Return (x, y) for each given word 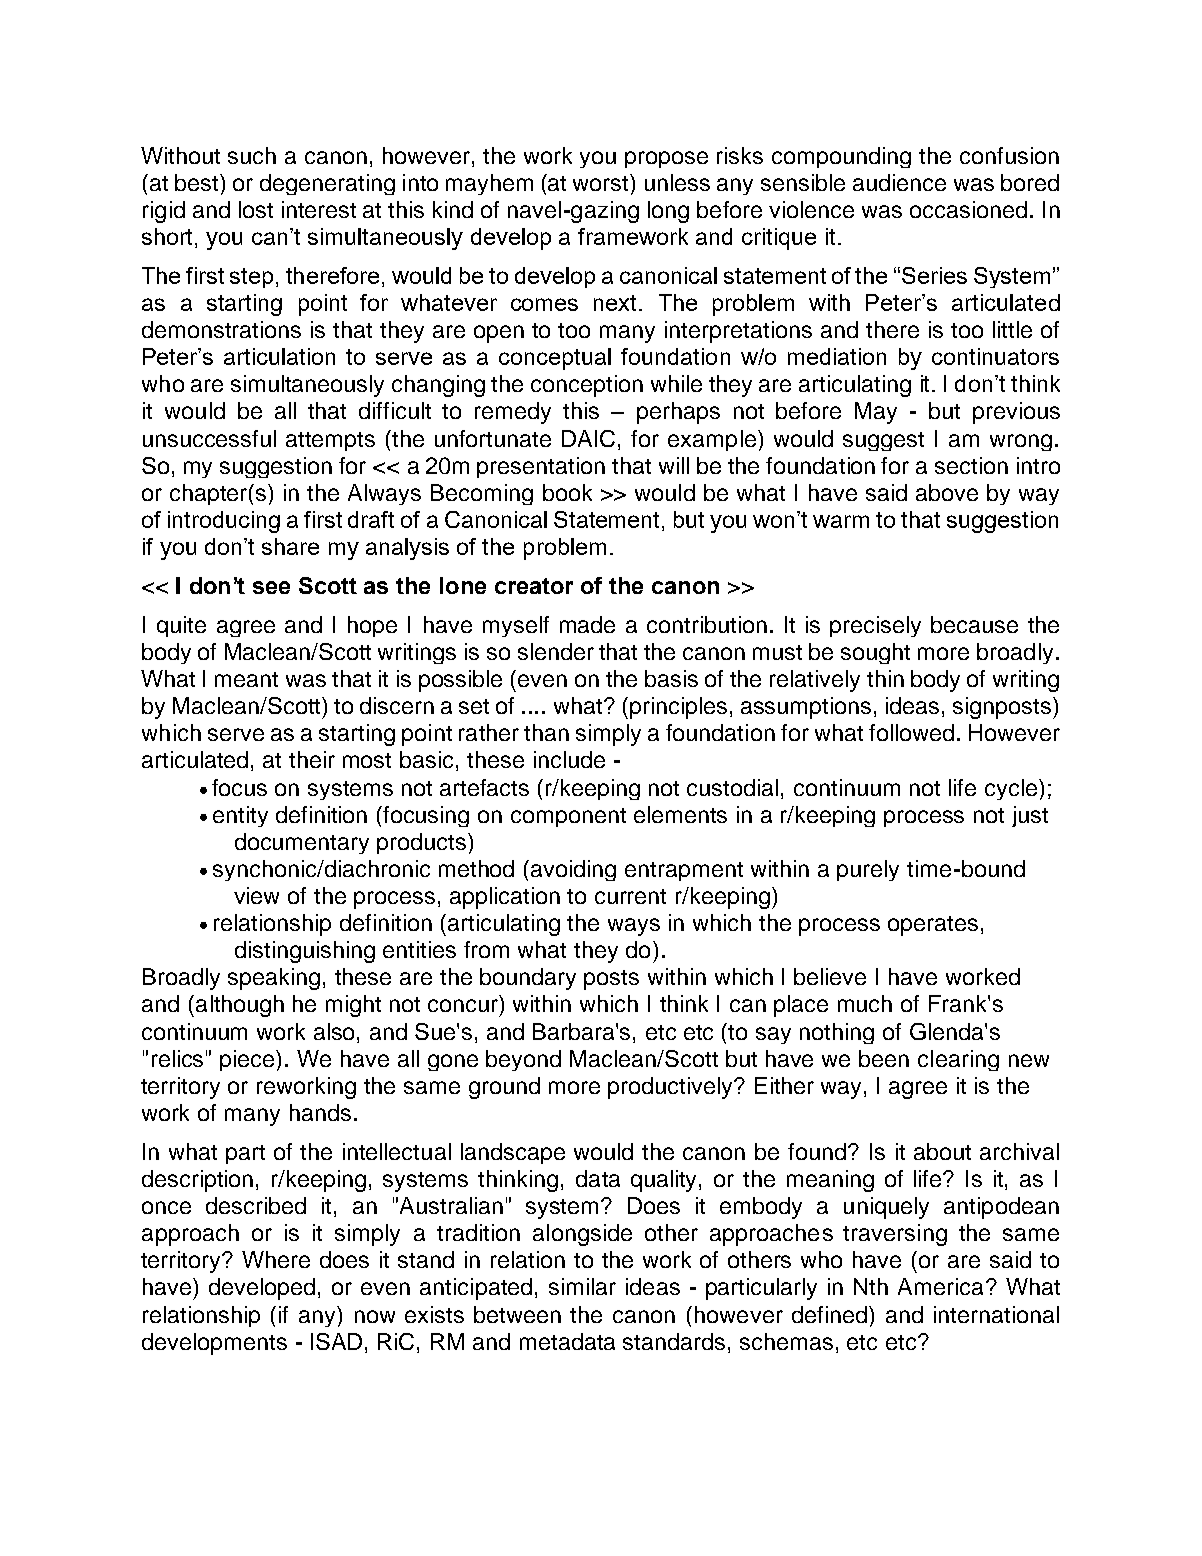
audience (899, 182)
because (974, 624)
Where (276, 1259)
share (290, 546)
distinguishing (305, 952)
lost (256, 209)
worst (602, 182)
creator (534, 586)
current (630, 896)
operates (933, 926)
